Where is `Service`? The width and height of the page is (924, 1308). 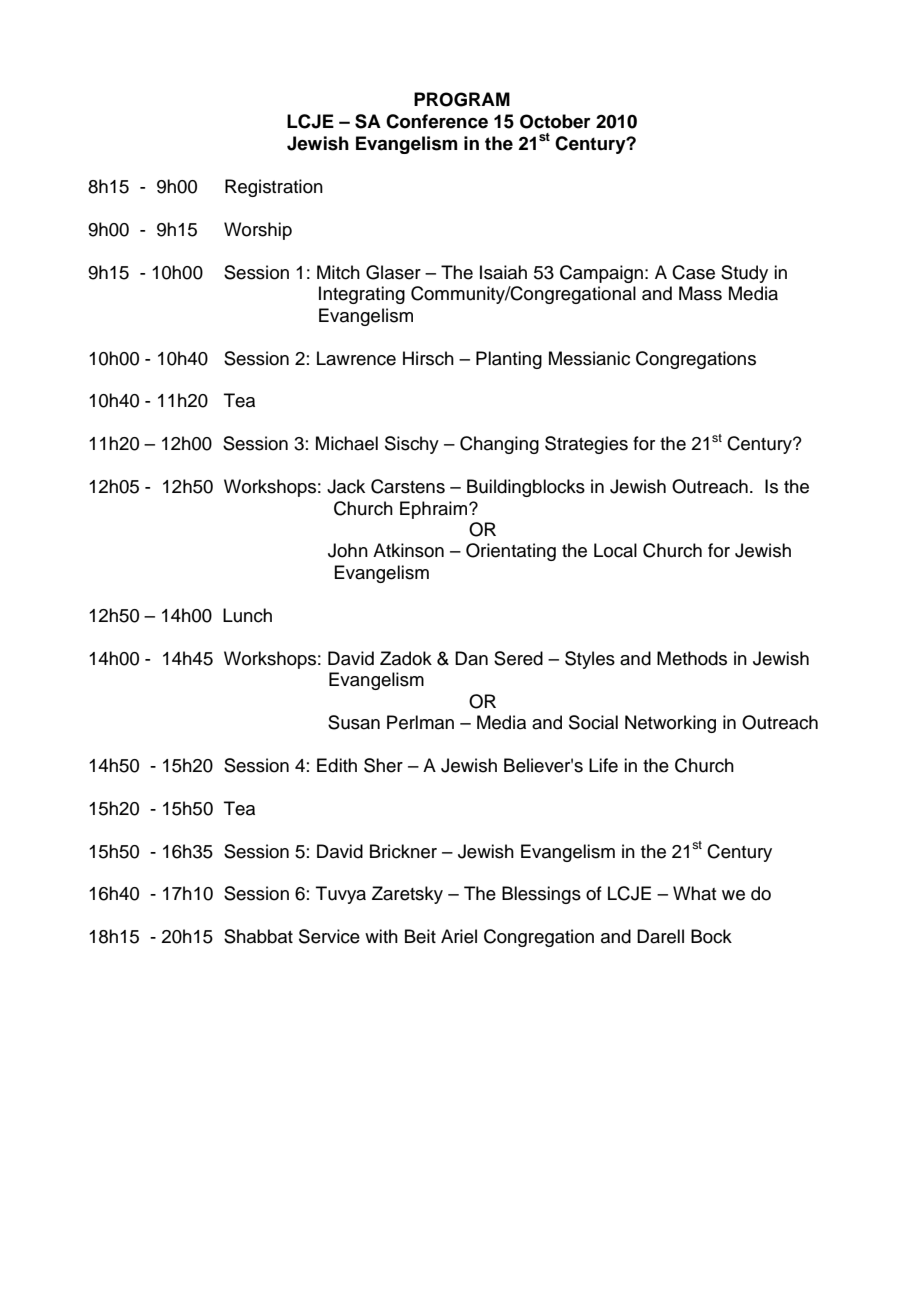 Service is located at coordinates (329, 936).
